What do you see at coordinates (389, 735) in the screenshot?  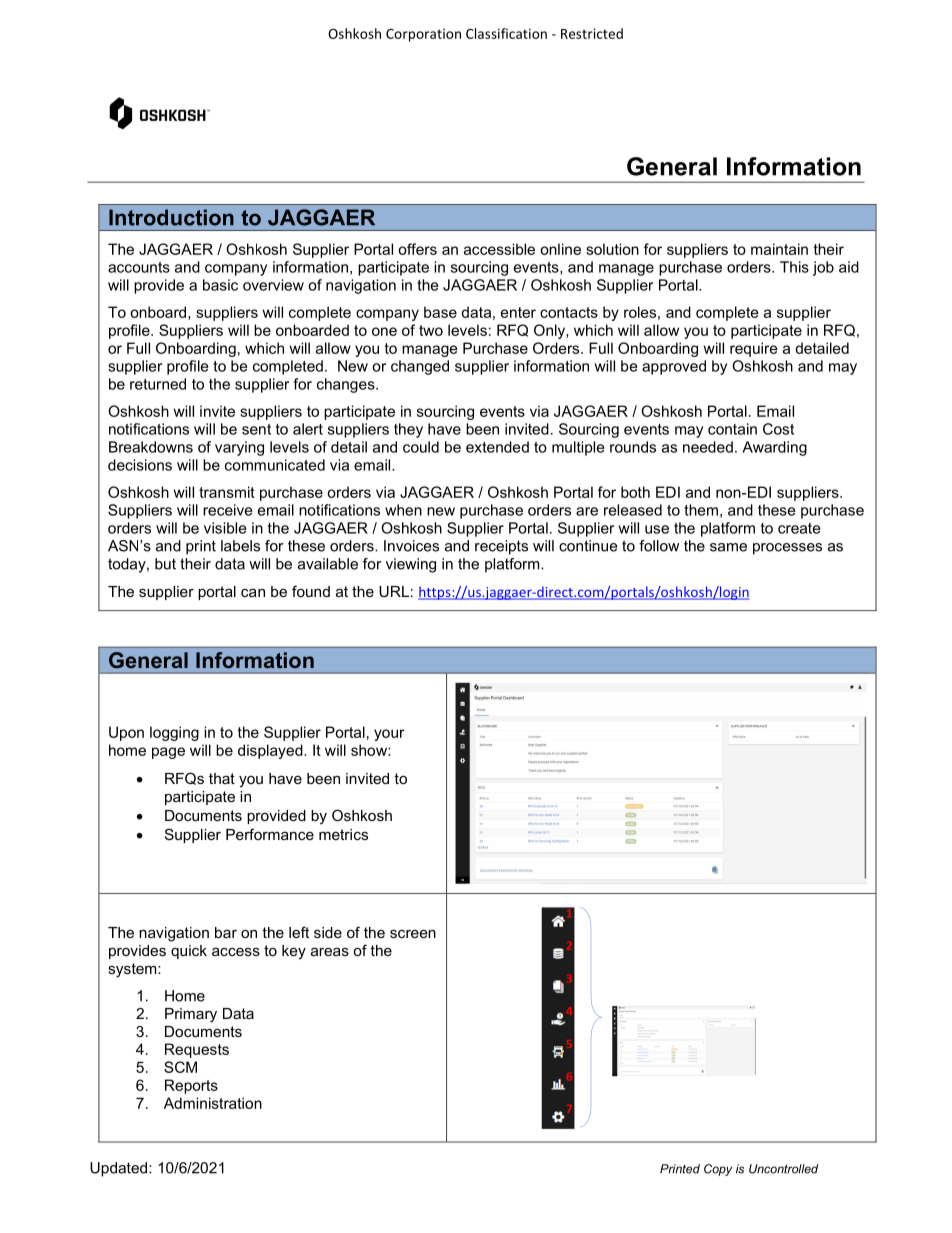 I see `your` at bounding box center [389, 735].
